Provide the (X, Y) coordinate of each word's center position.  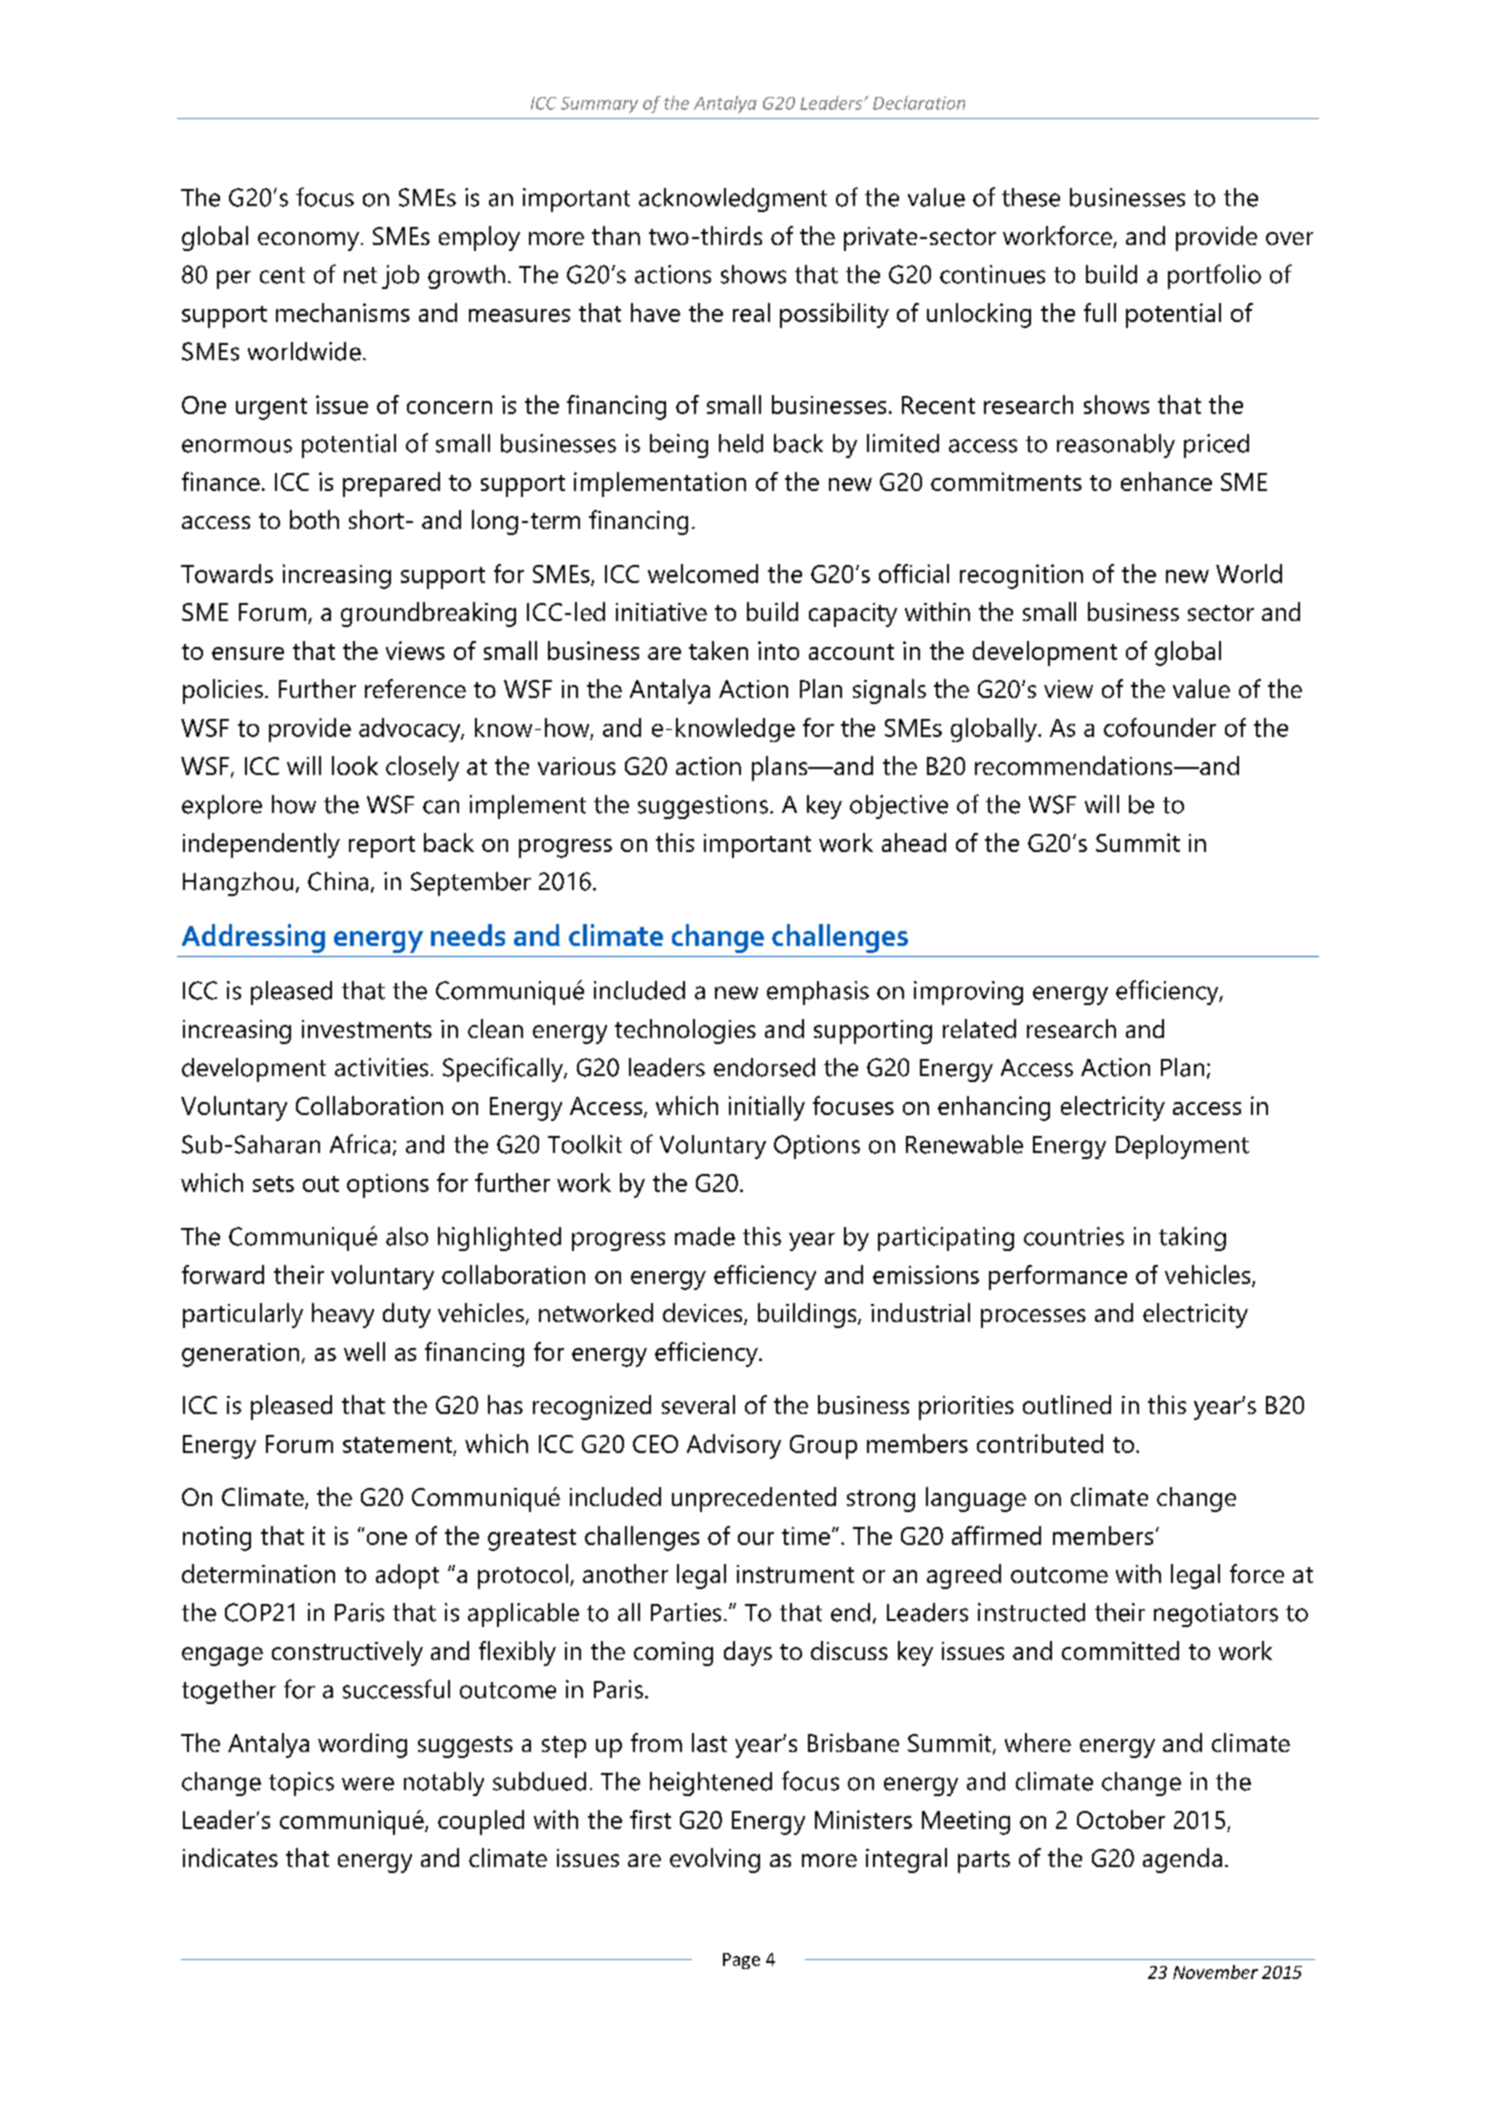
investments (367, 1029)
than (616, 235)
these (1031, 197)
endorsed (764, 1067)
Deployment (1182, 1147)
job (400, 277)
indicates (230, 1857)
